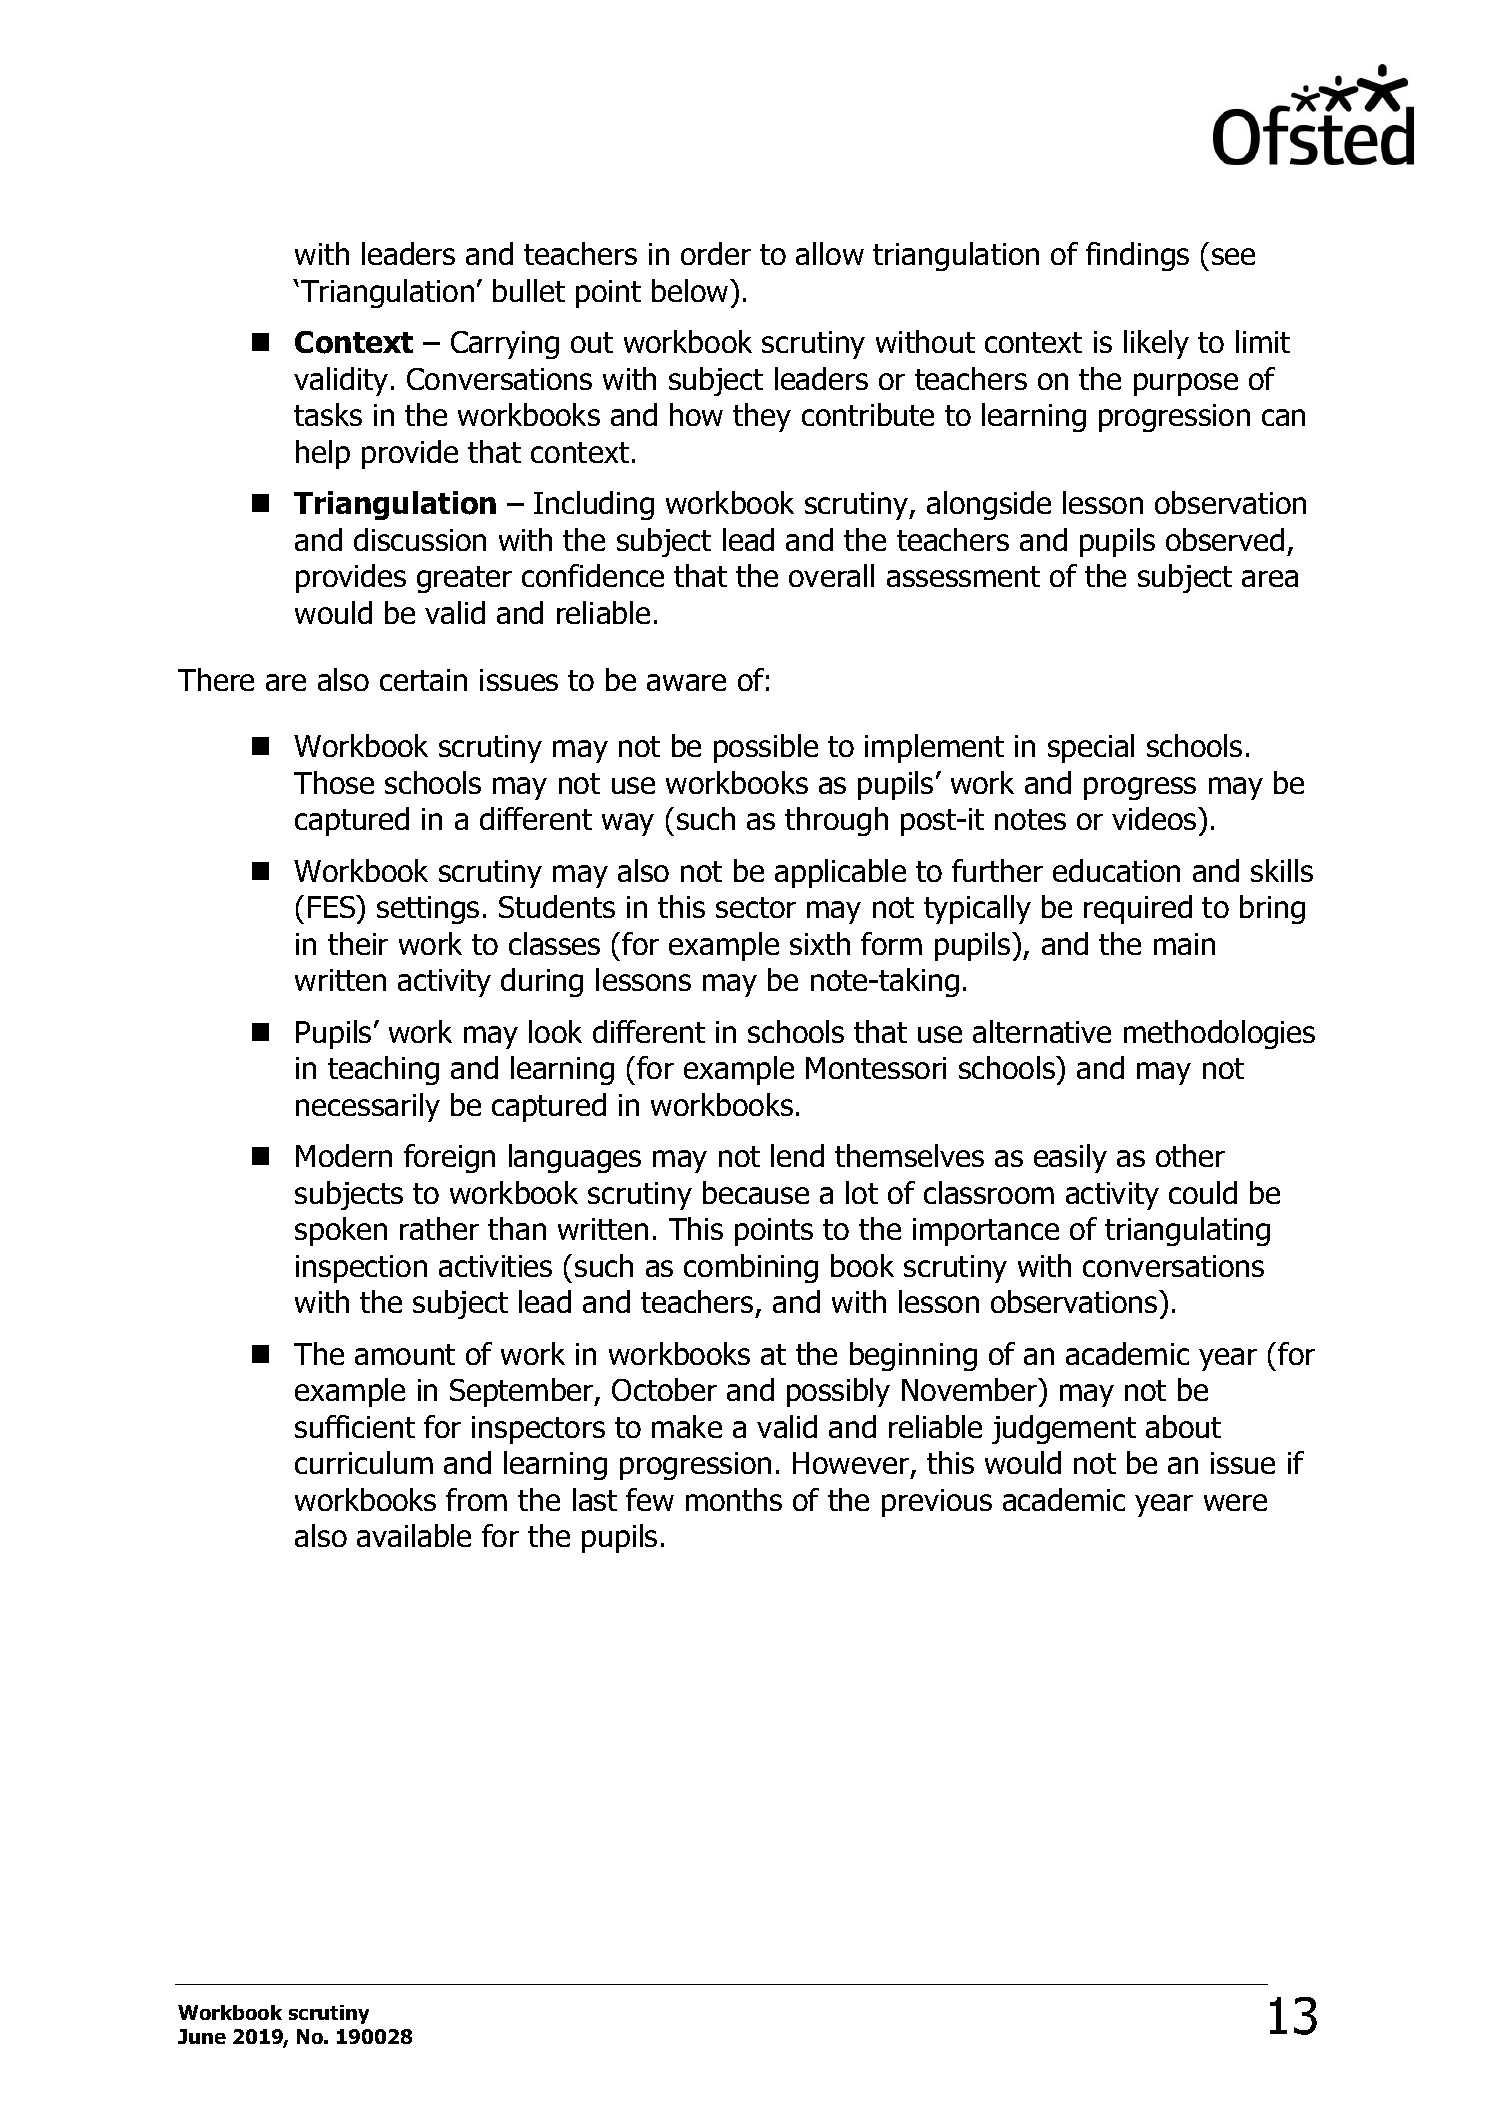  I want to click on other, so click(1190, 1155).
